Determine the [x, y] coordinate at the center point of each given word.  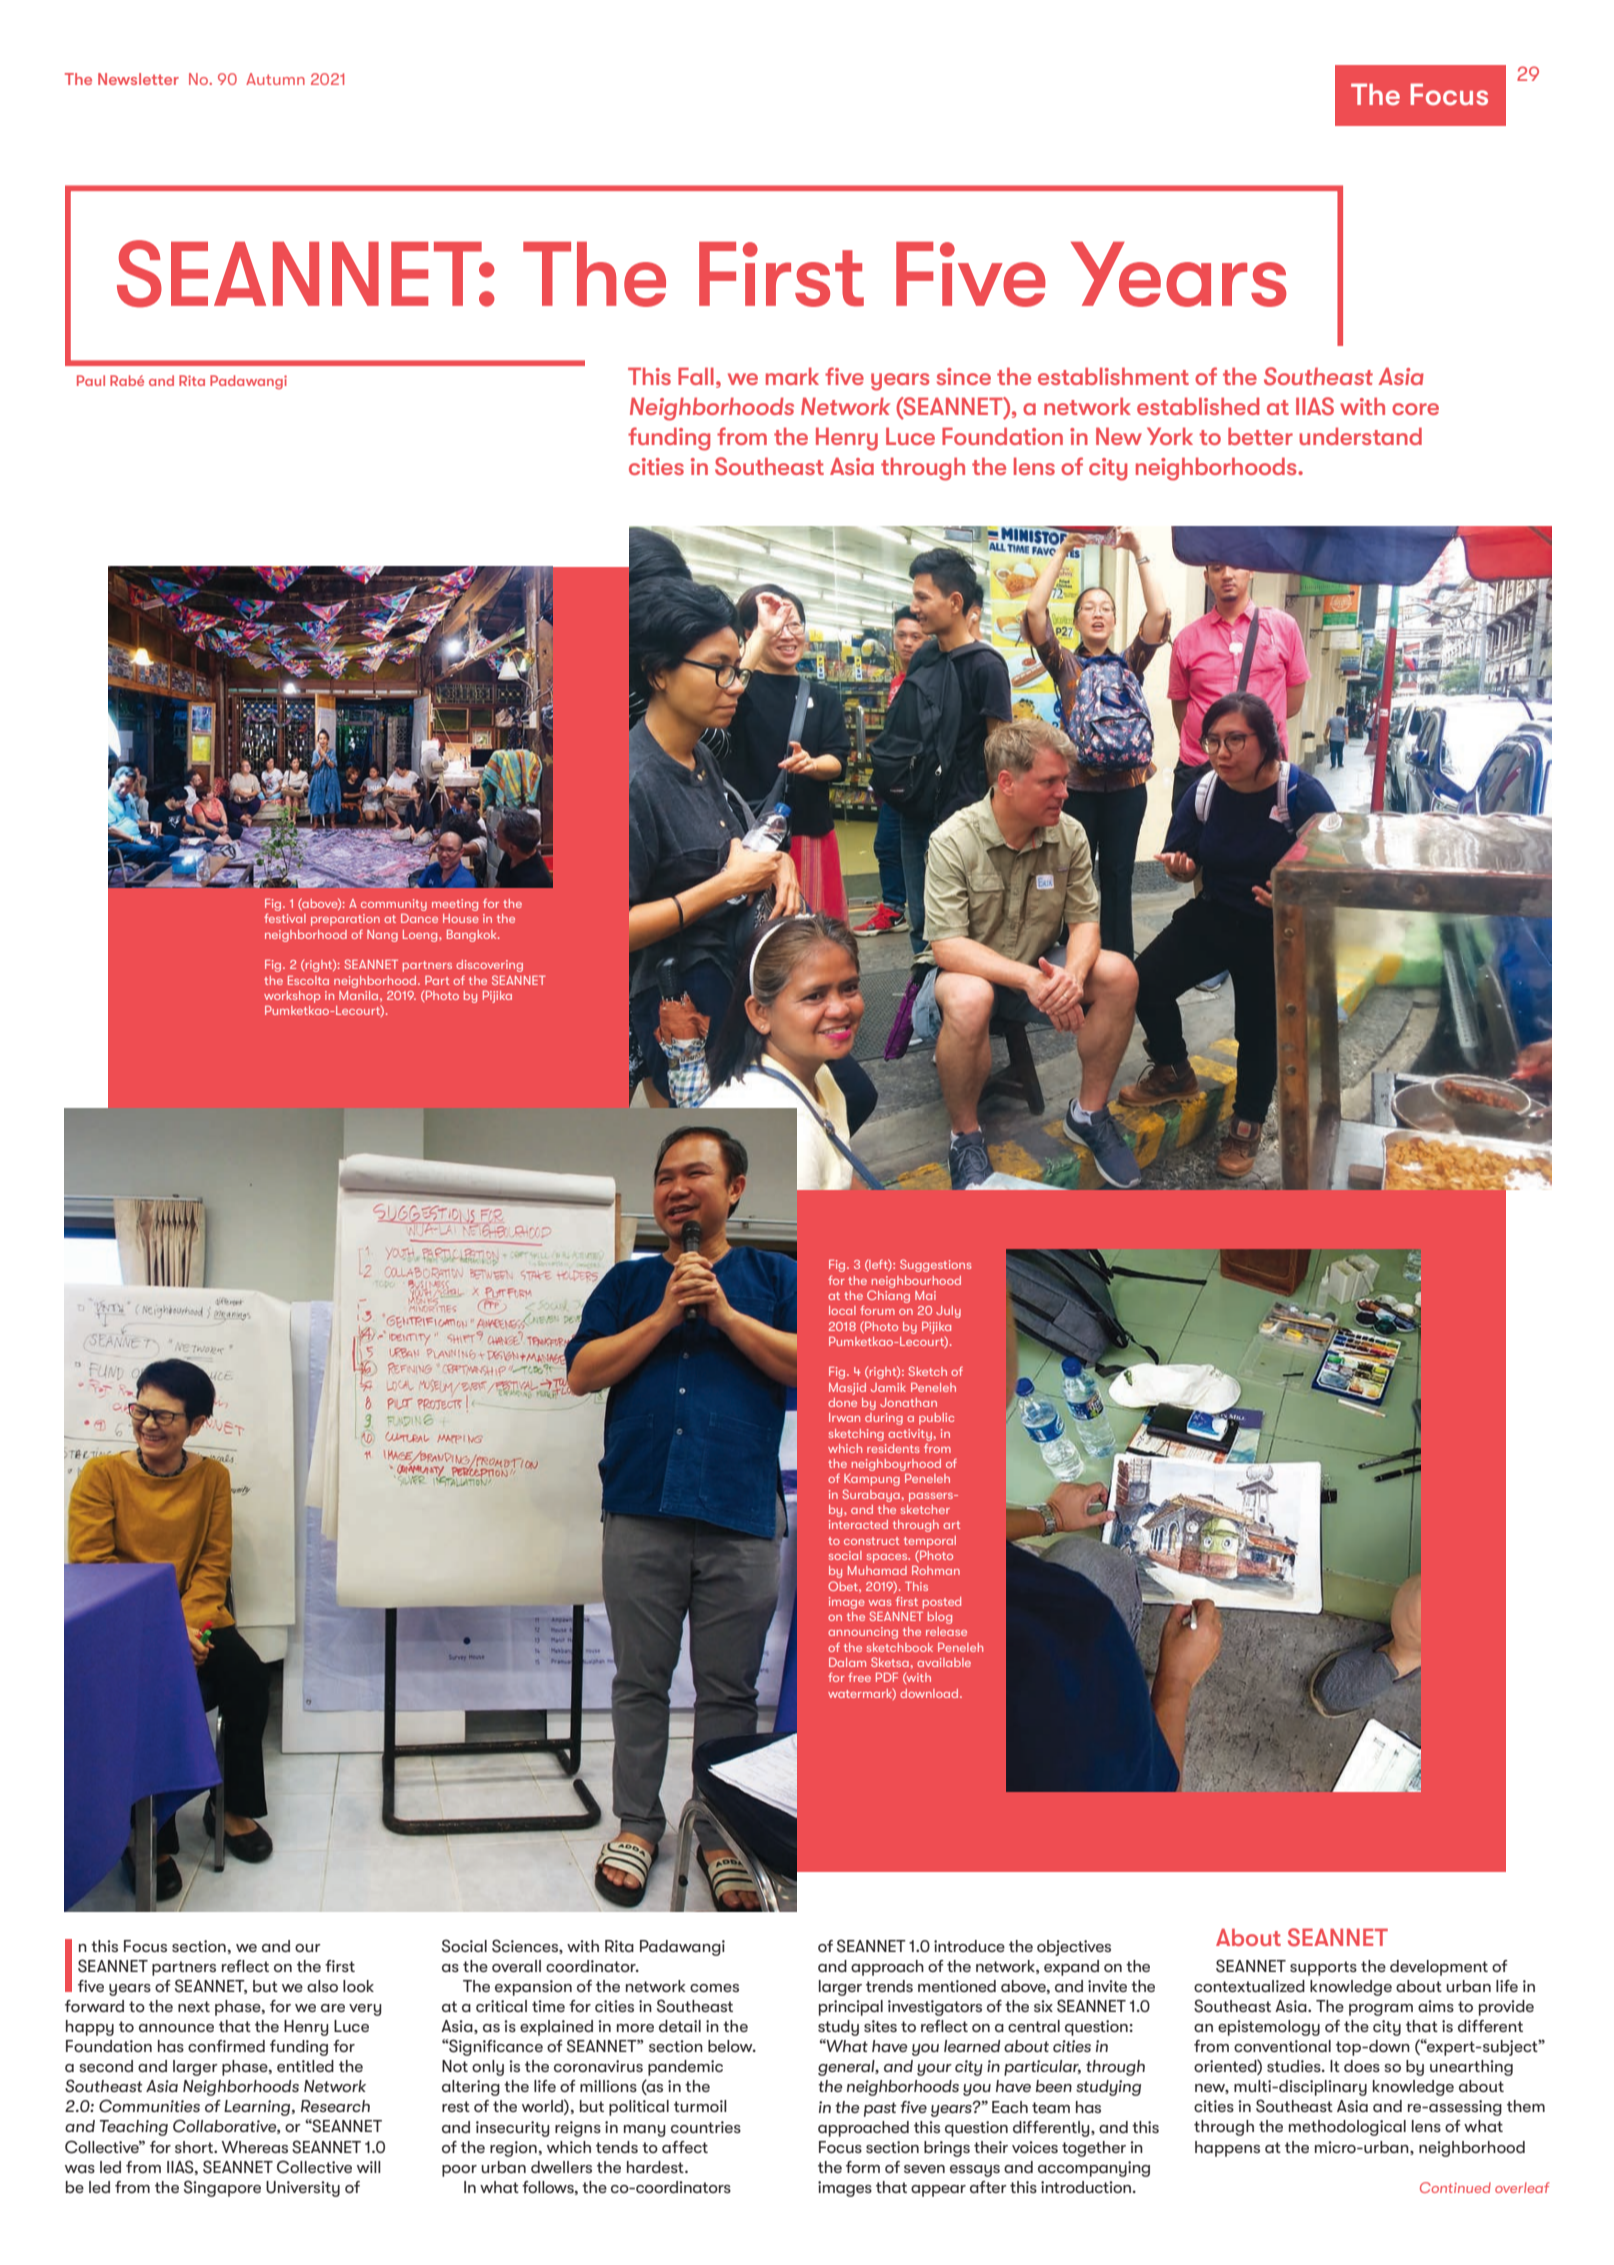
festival [285, 918]
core [1415, 409]
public [936, 1419]
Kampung [872, 1480]
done [842, 1402]
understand [1360, 436]
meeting [455, 905]
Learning [258, 2108]
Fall [696, 376]
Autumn [275, 79]
